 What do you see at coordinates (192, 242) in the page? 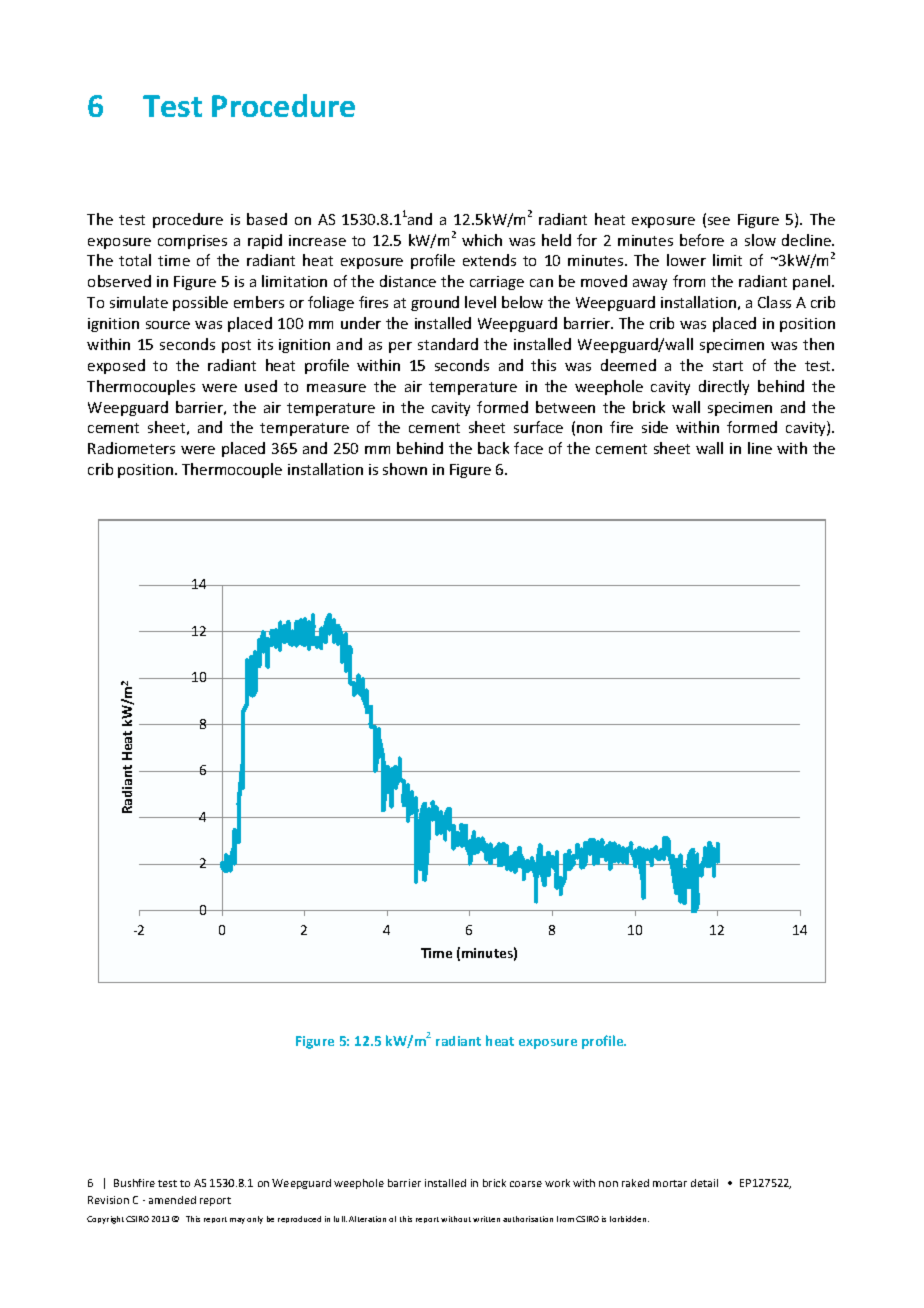
I see `comprises` at bounding box center [192, 242].
